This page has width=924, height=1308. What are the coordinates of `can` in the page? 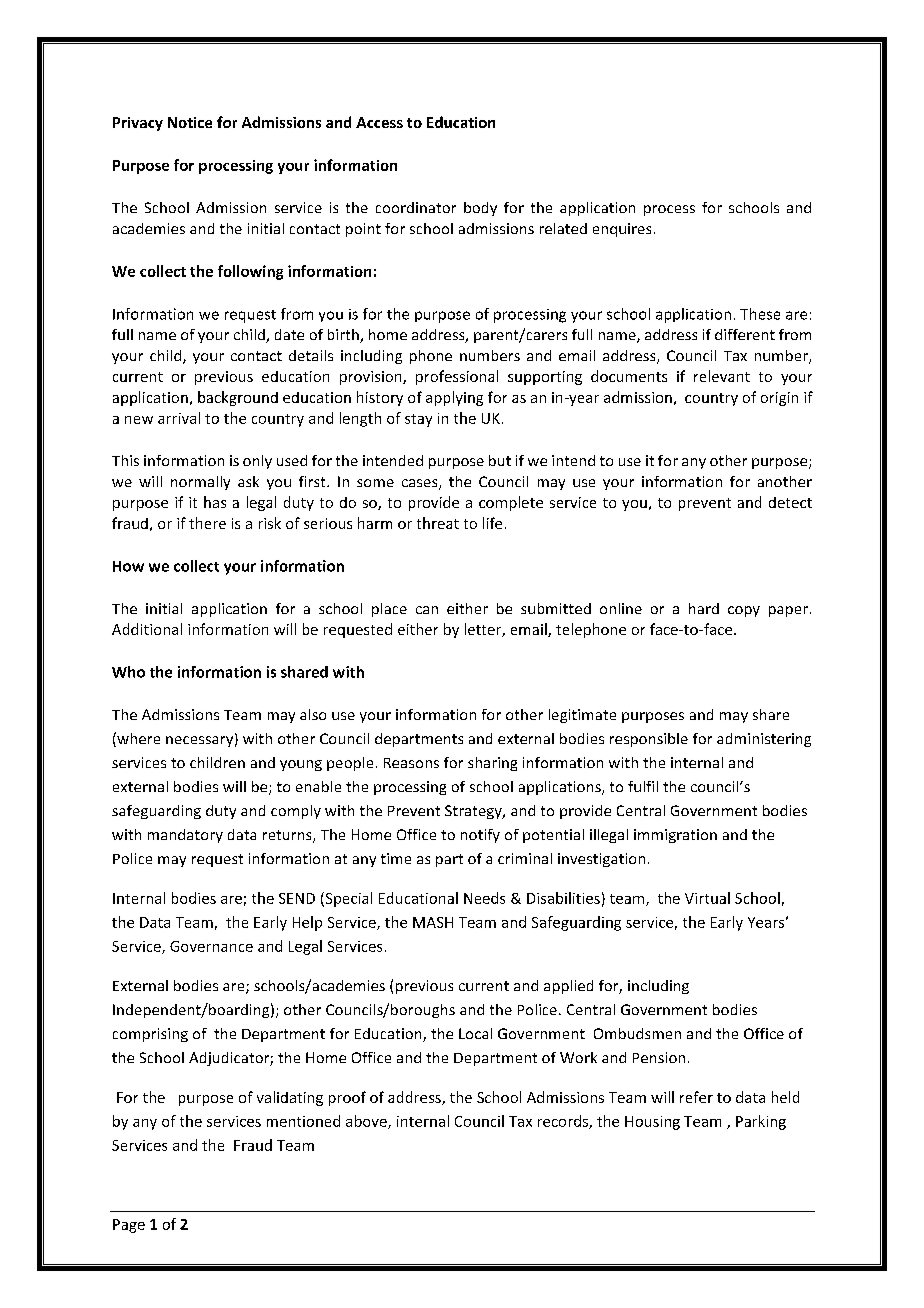 It's located at (427, 610).
